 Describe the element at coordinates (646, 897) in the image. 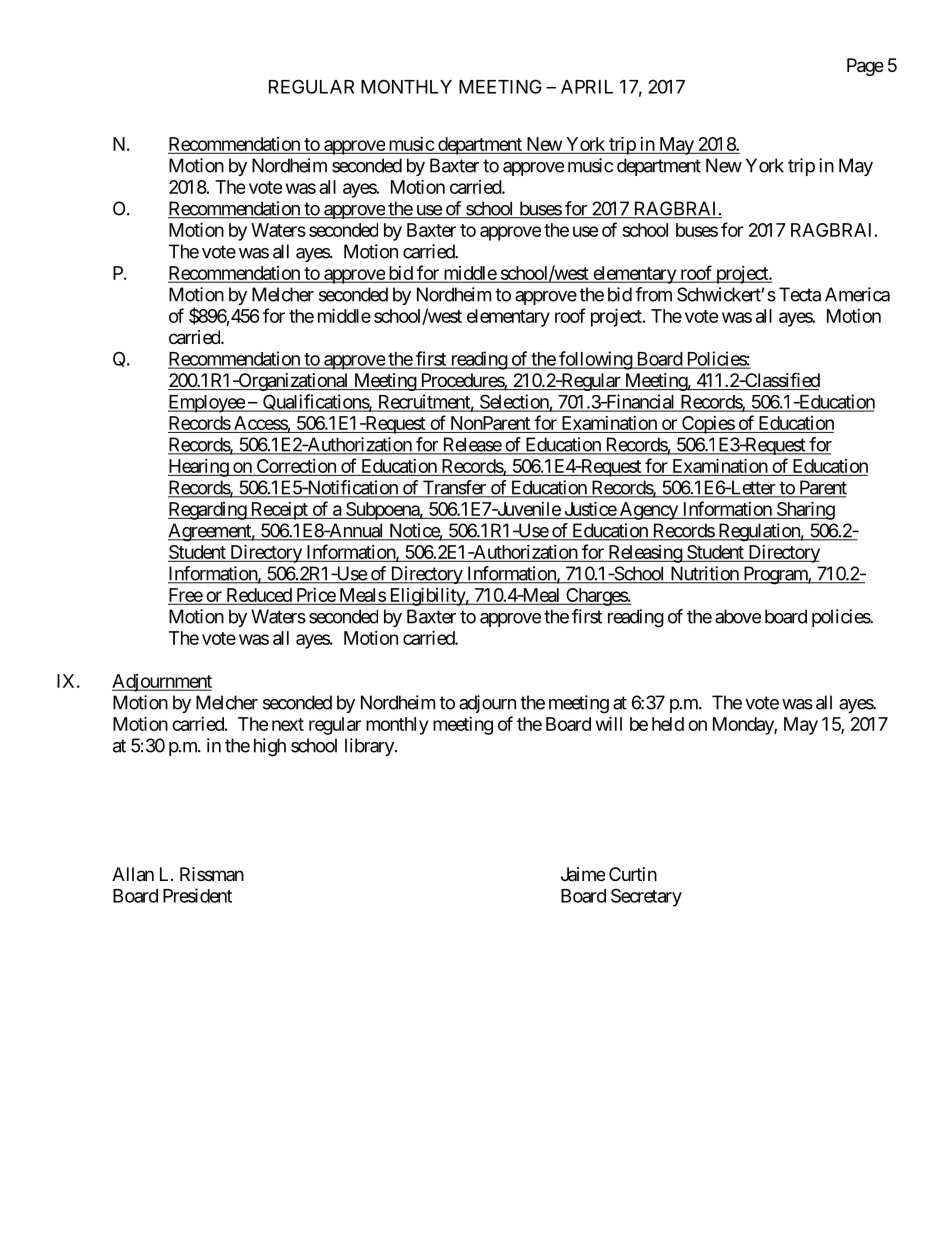

I see `Secretary` at that location.
